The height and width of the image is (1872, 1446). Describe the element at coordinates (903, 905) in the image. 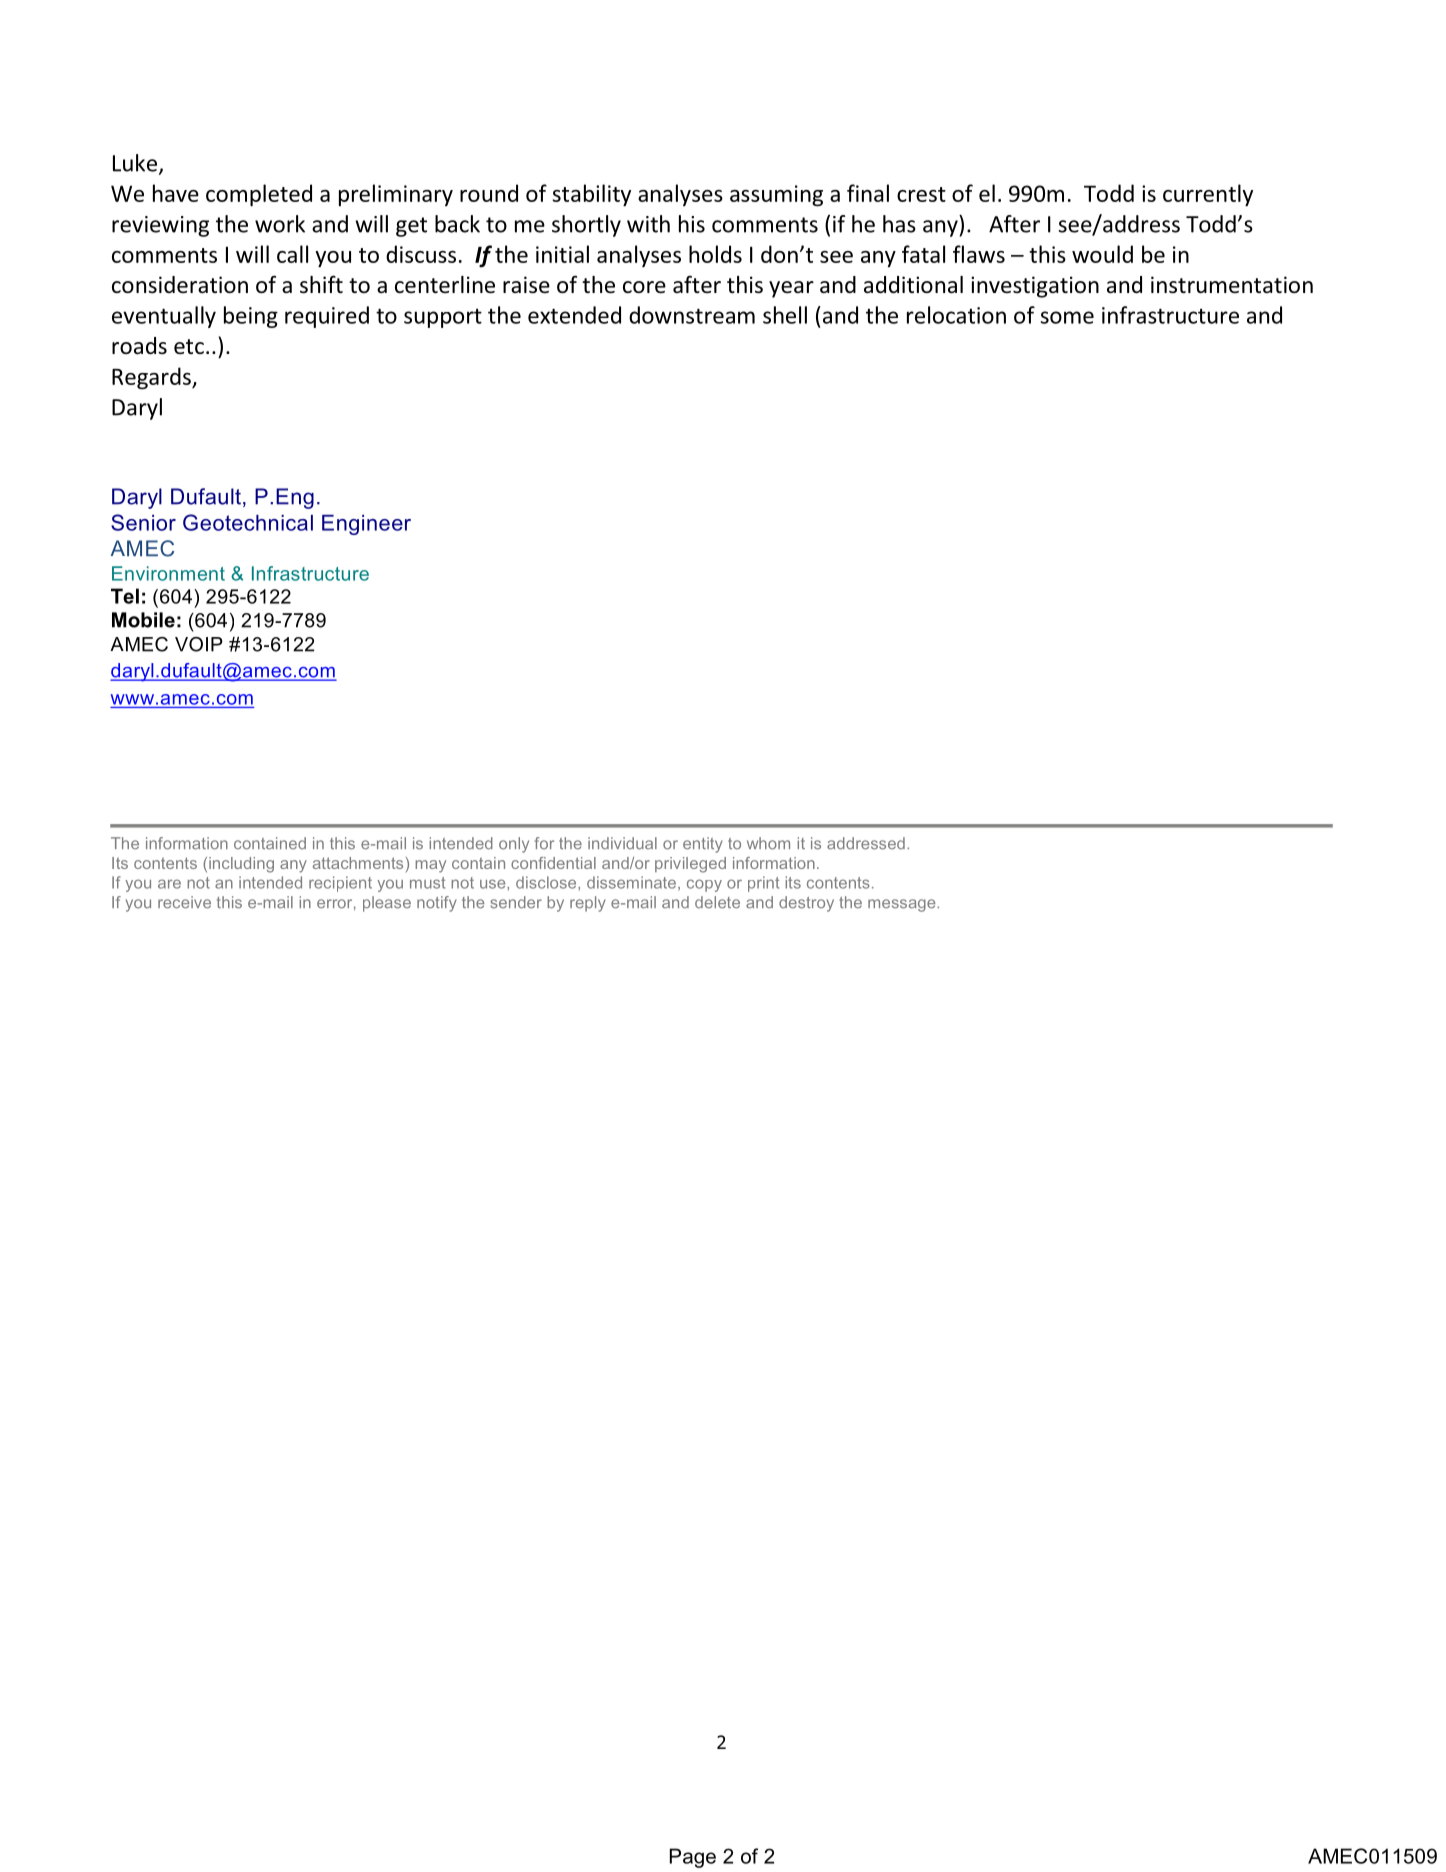

I see `message` at that location.
